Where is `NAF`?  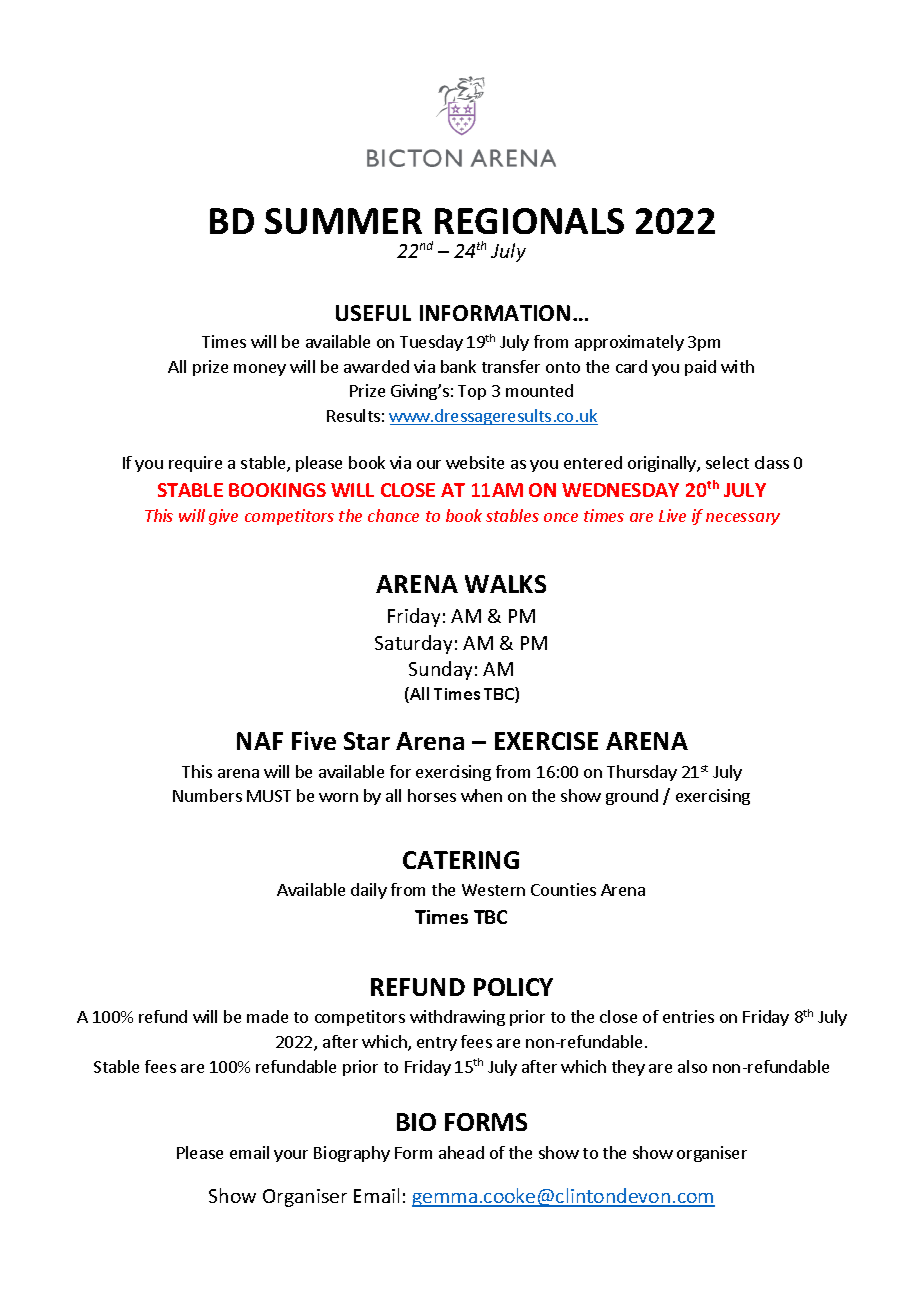 NAF is located at coordinates (260, 741).
